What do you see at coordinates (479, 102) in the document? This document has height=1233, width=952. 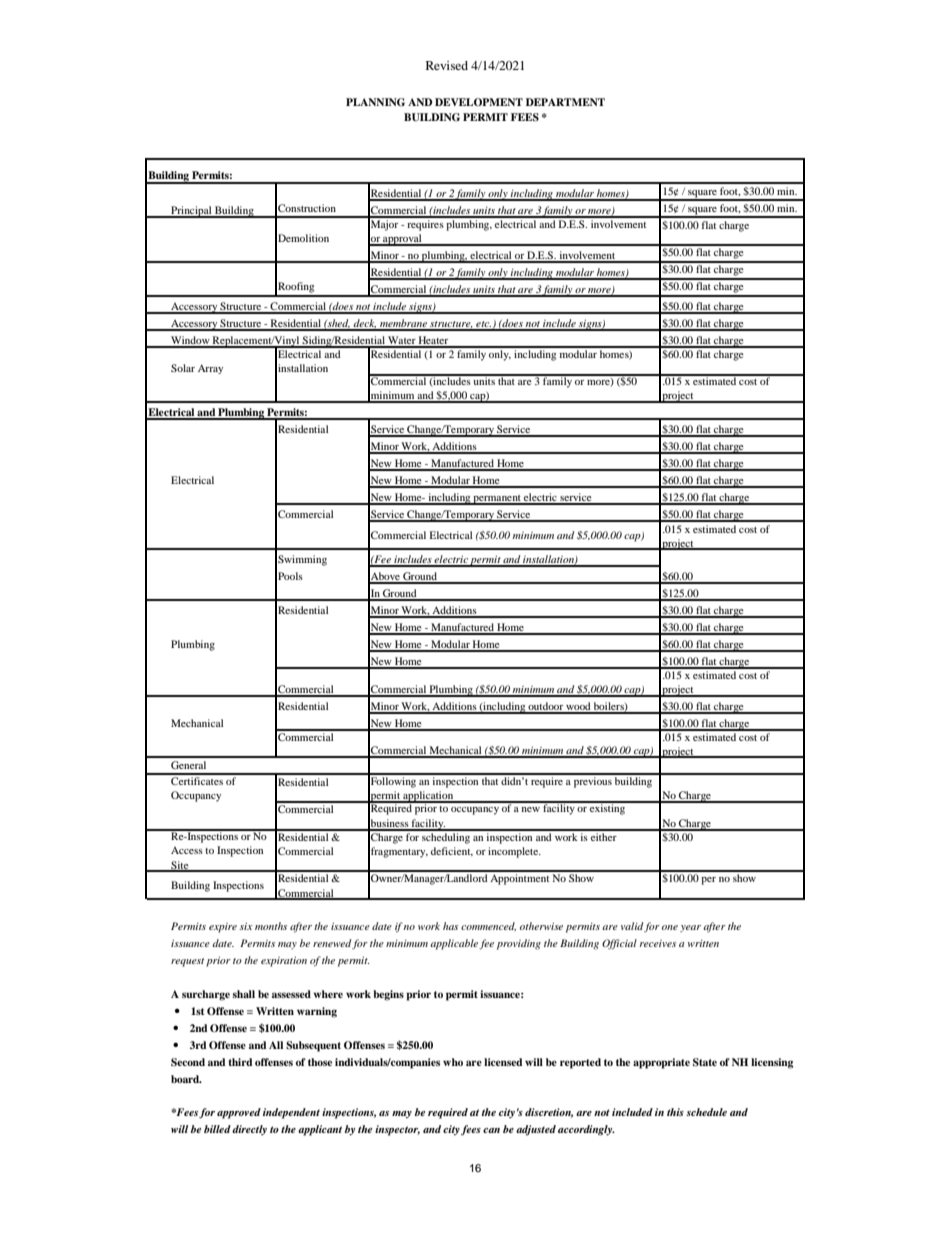 I see `DEVELOPMENT` at bounding box center [479, 102].
